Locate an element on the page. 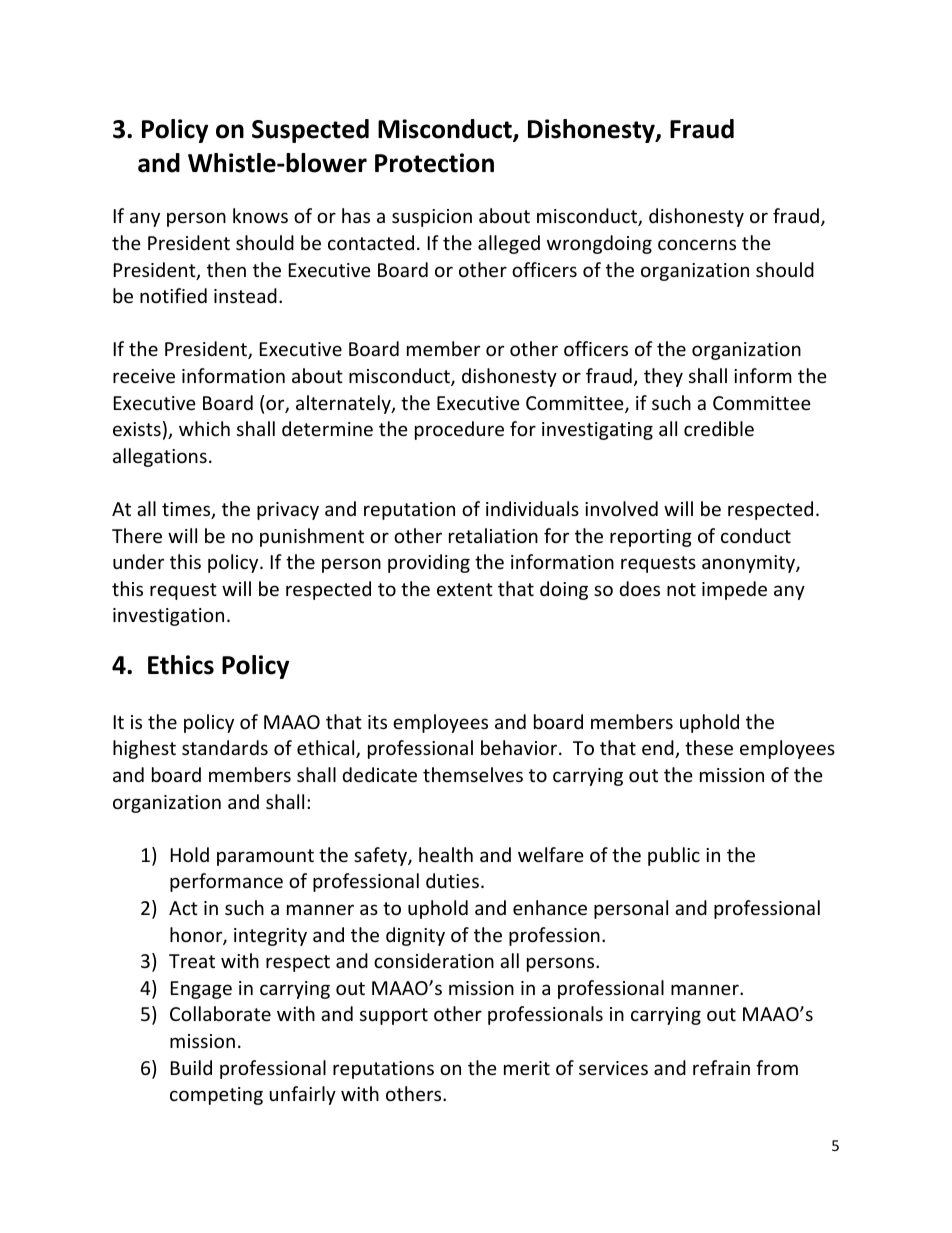 This page has height=1233, width=952. investigation is located at coordinates (168, 617).
